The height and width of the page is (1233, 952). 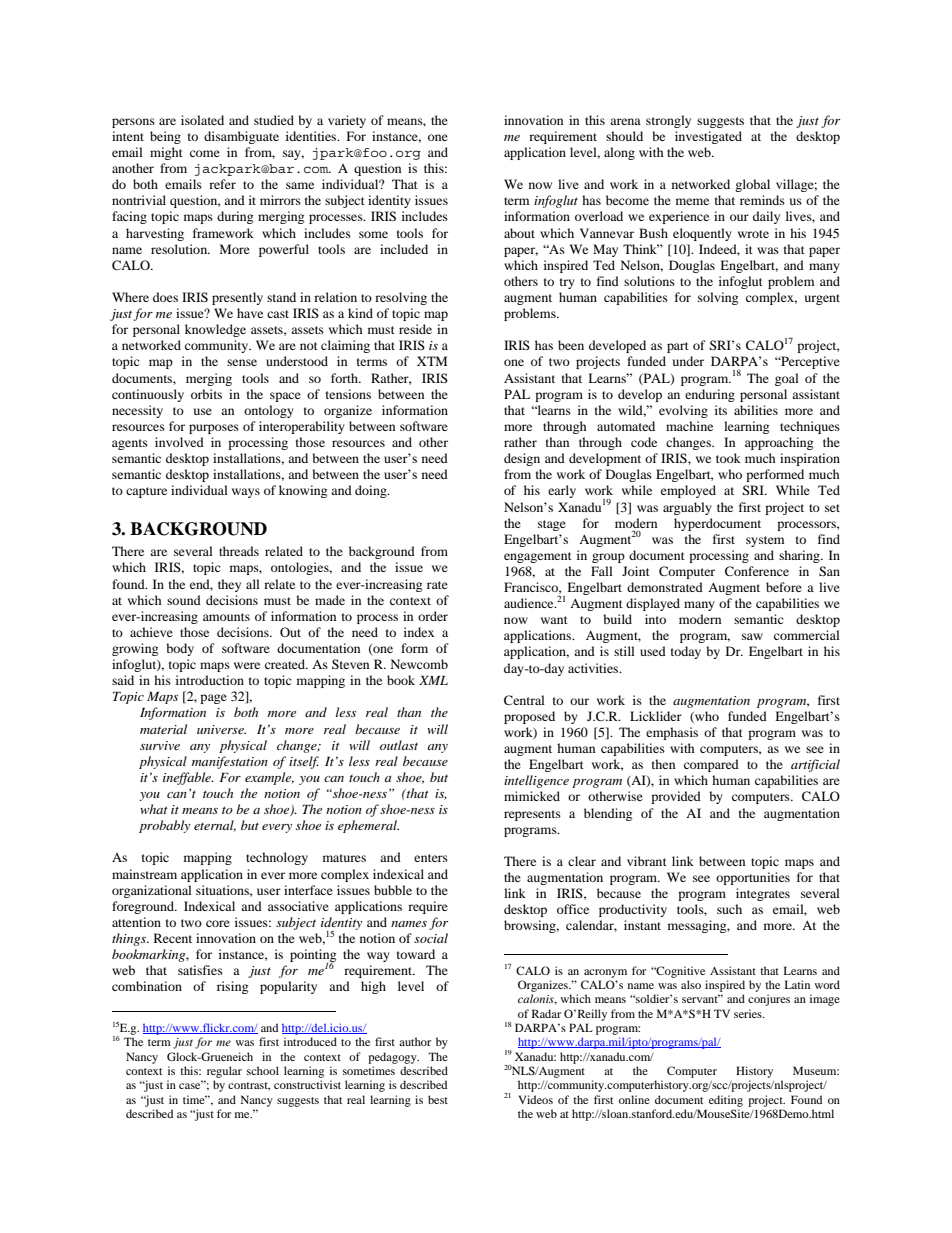 I want to click on amounts, so click(x=226, y=617).
